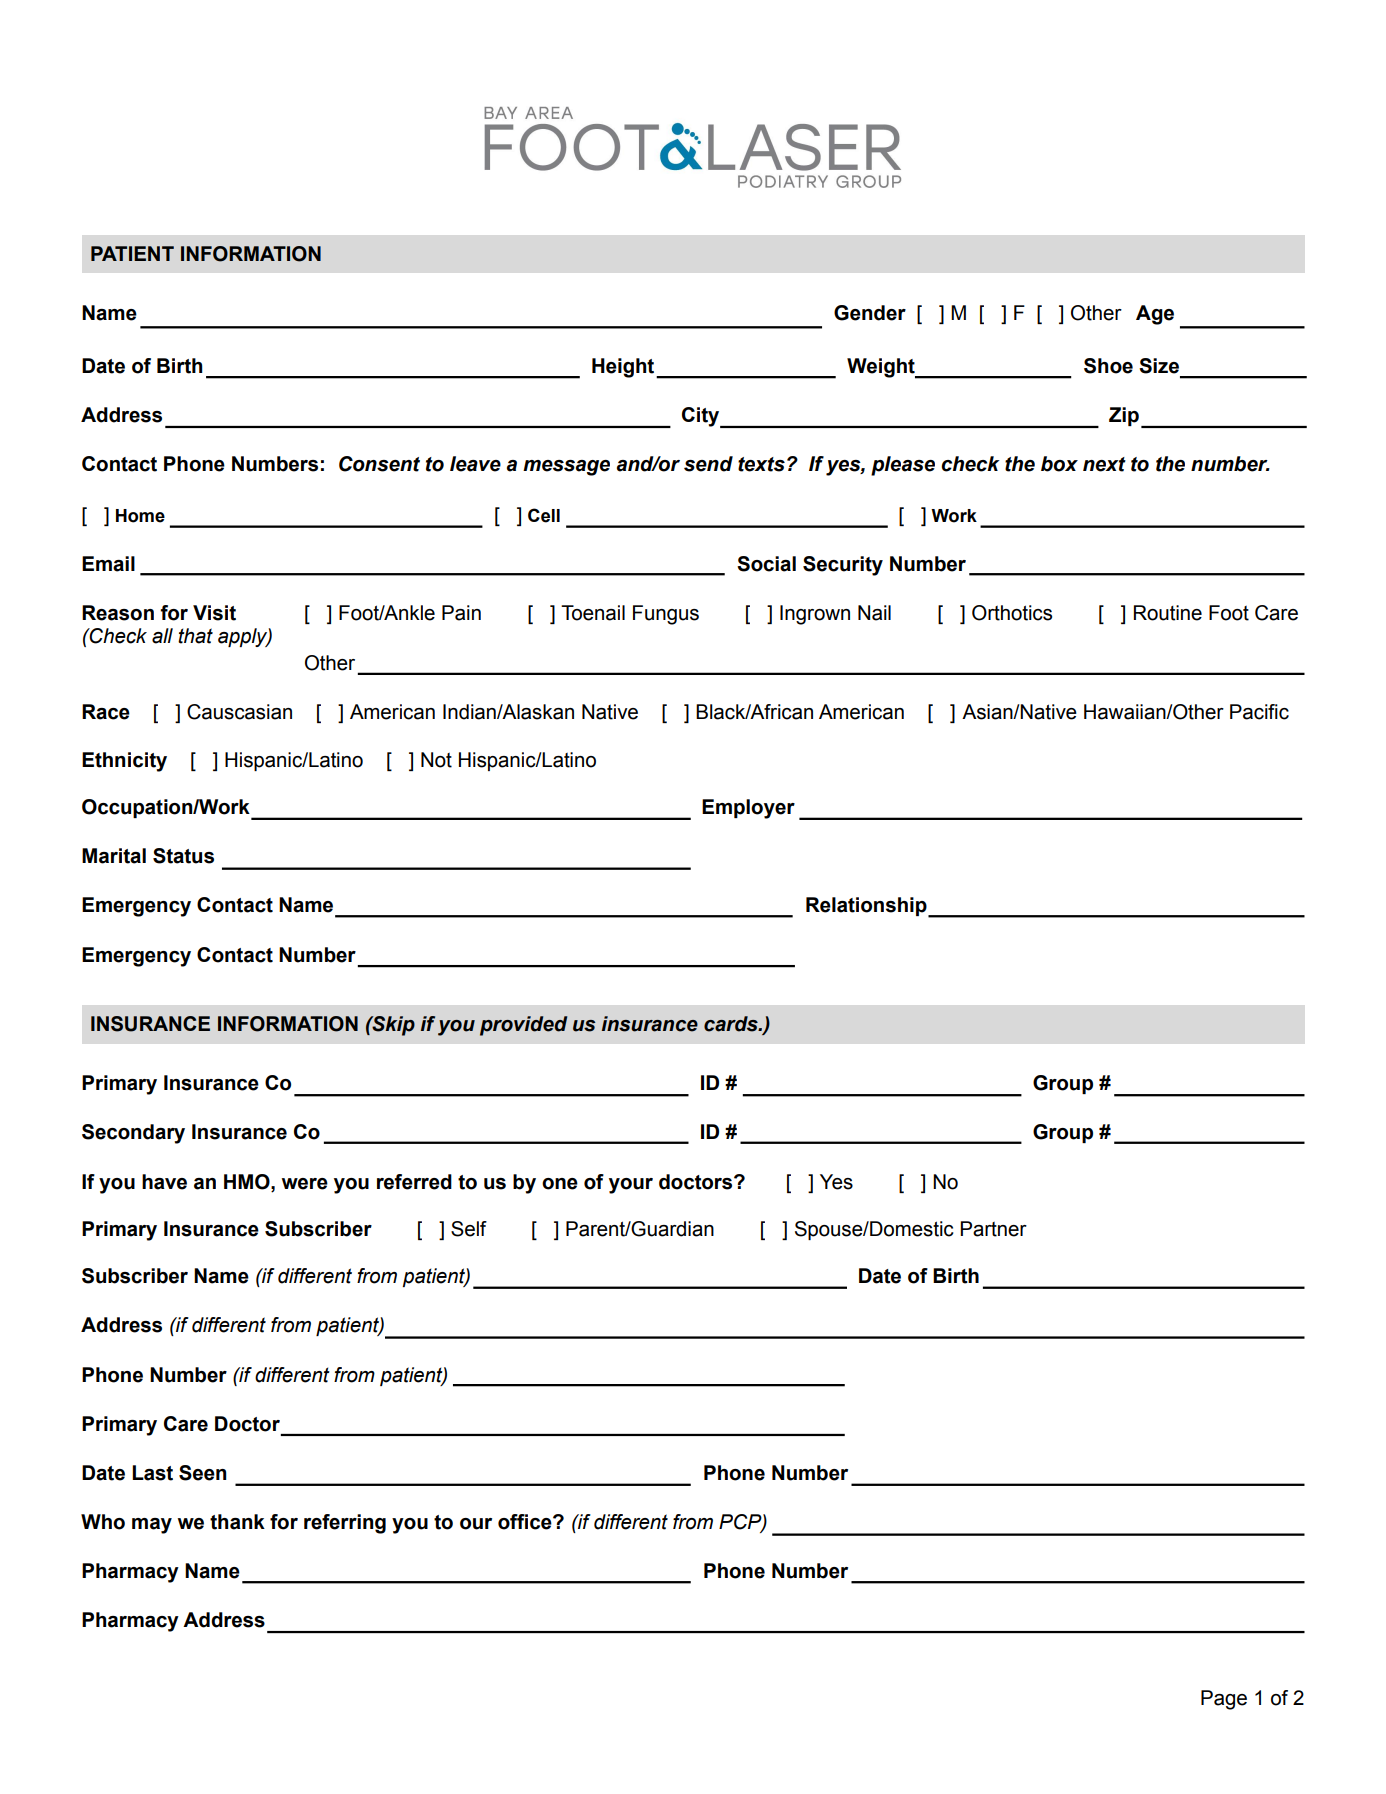  Describe the element at coordinates (133, 1134) in the document. I see `Secondary` at that location.
